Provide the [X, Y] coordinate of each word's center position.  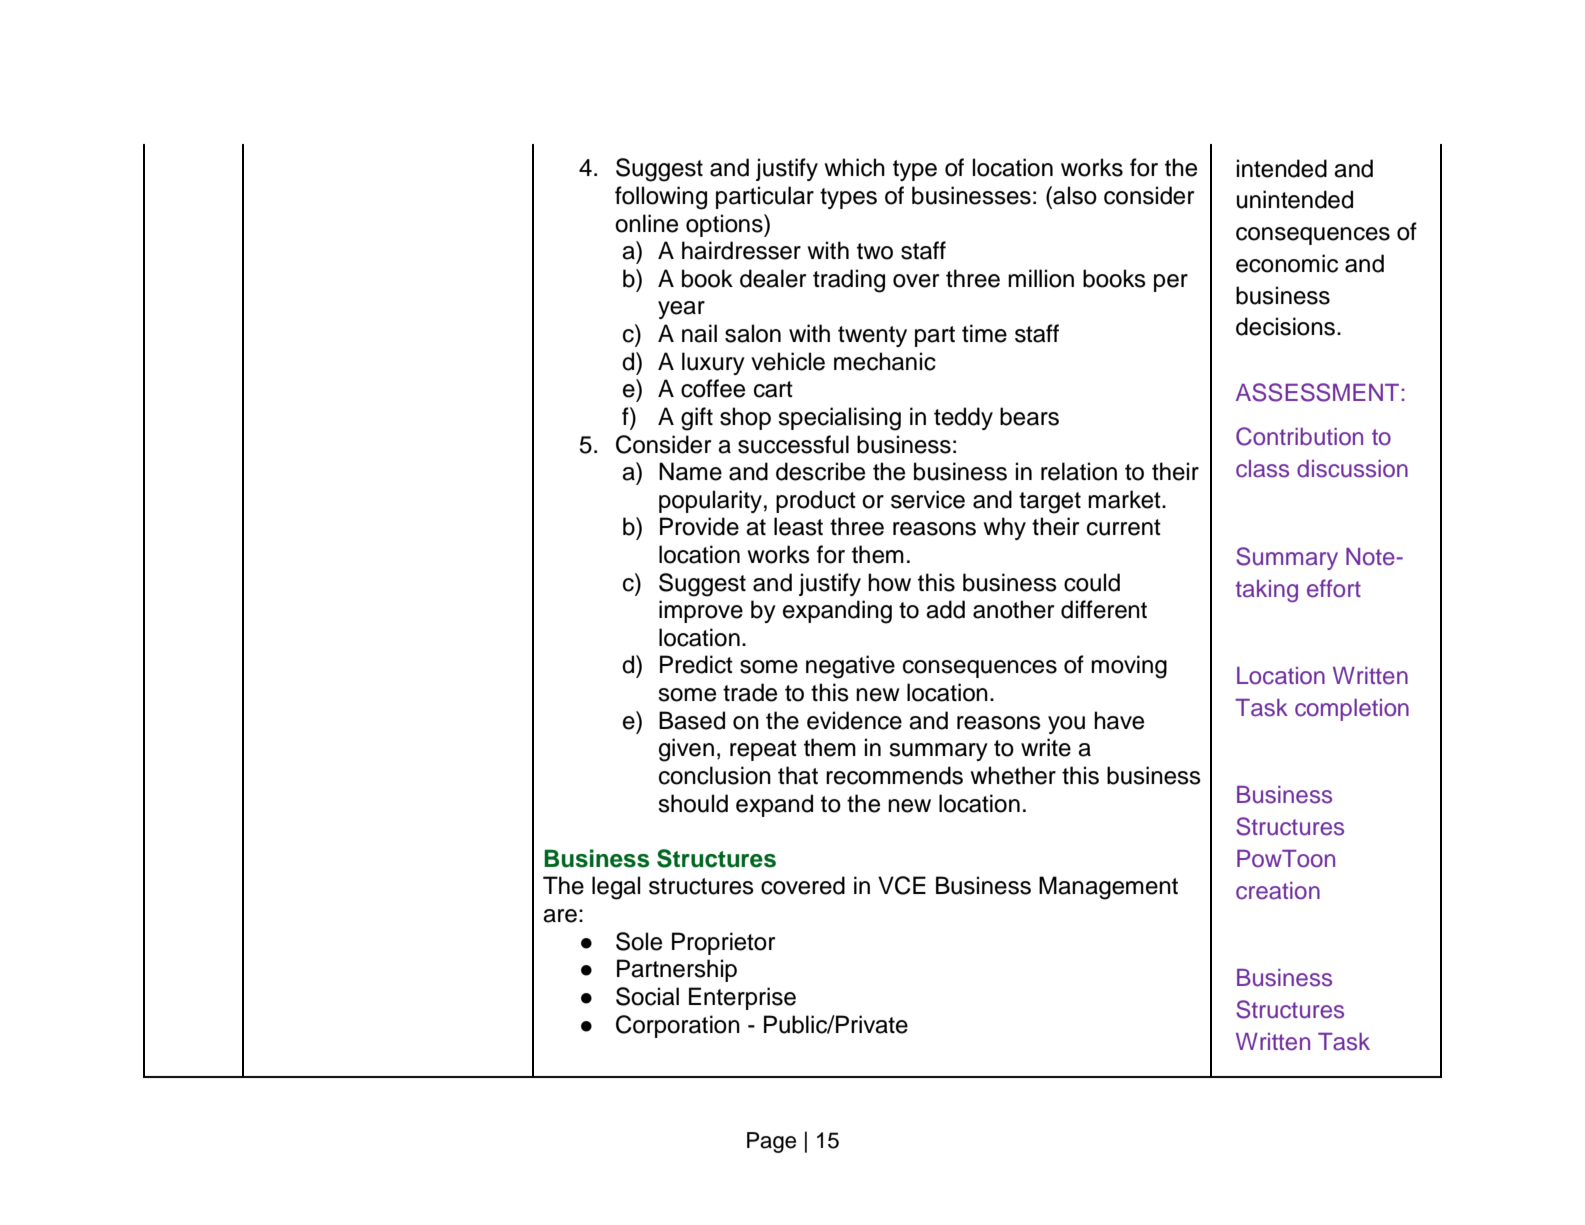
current [1124, 527]
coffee [713, 388]
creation [1278, 891]
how [889, 582]
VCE [902, 885]
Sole [639, 941]
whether [1013, 775]
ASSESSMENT [1317, 392]
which [855, 167]
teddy [963, 418]
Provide [699, 526]
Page [771, 1142]
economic [1287, 263]
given [686, 750]
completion [1352, 710]
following [661, 198]
